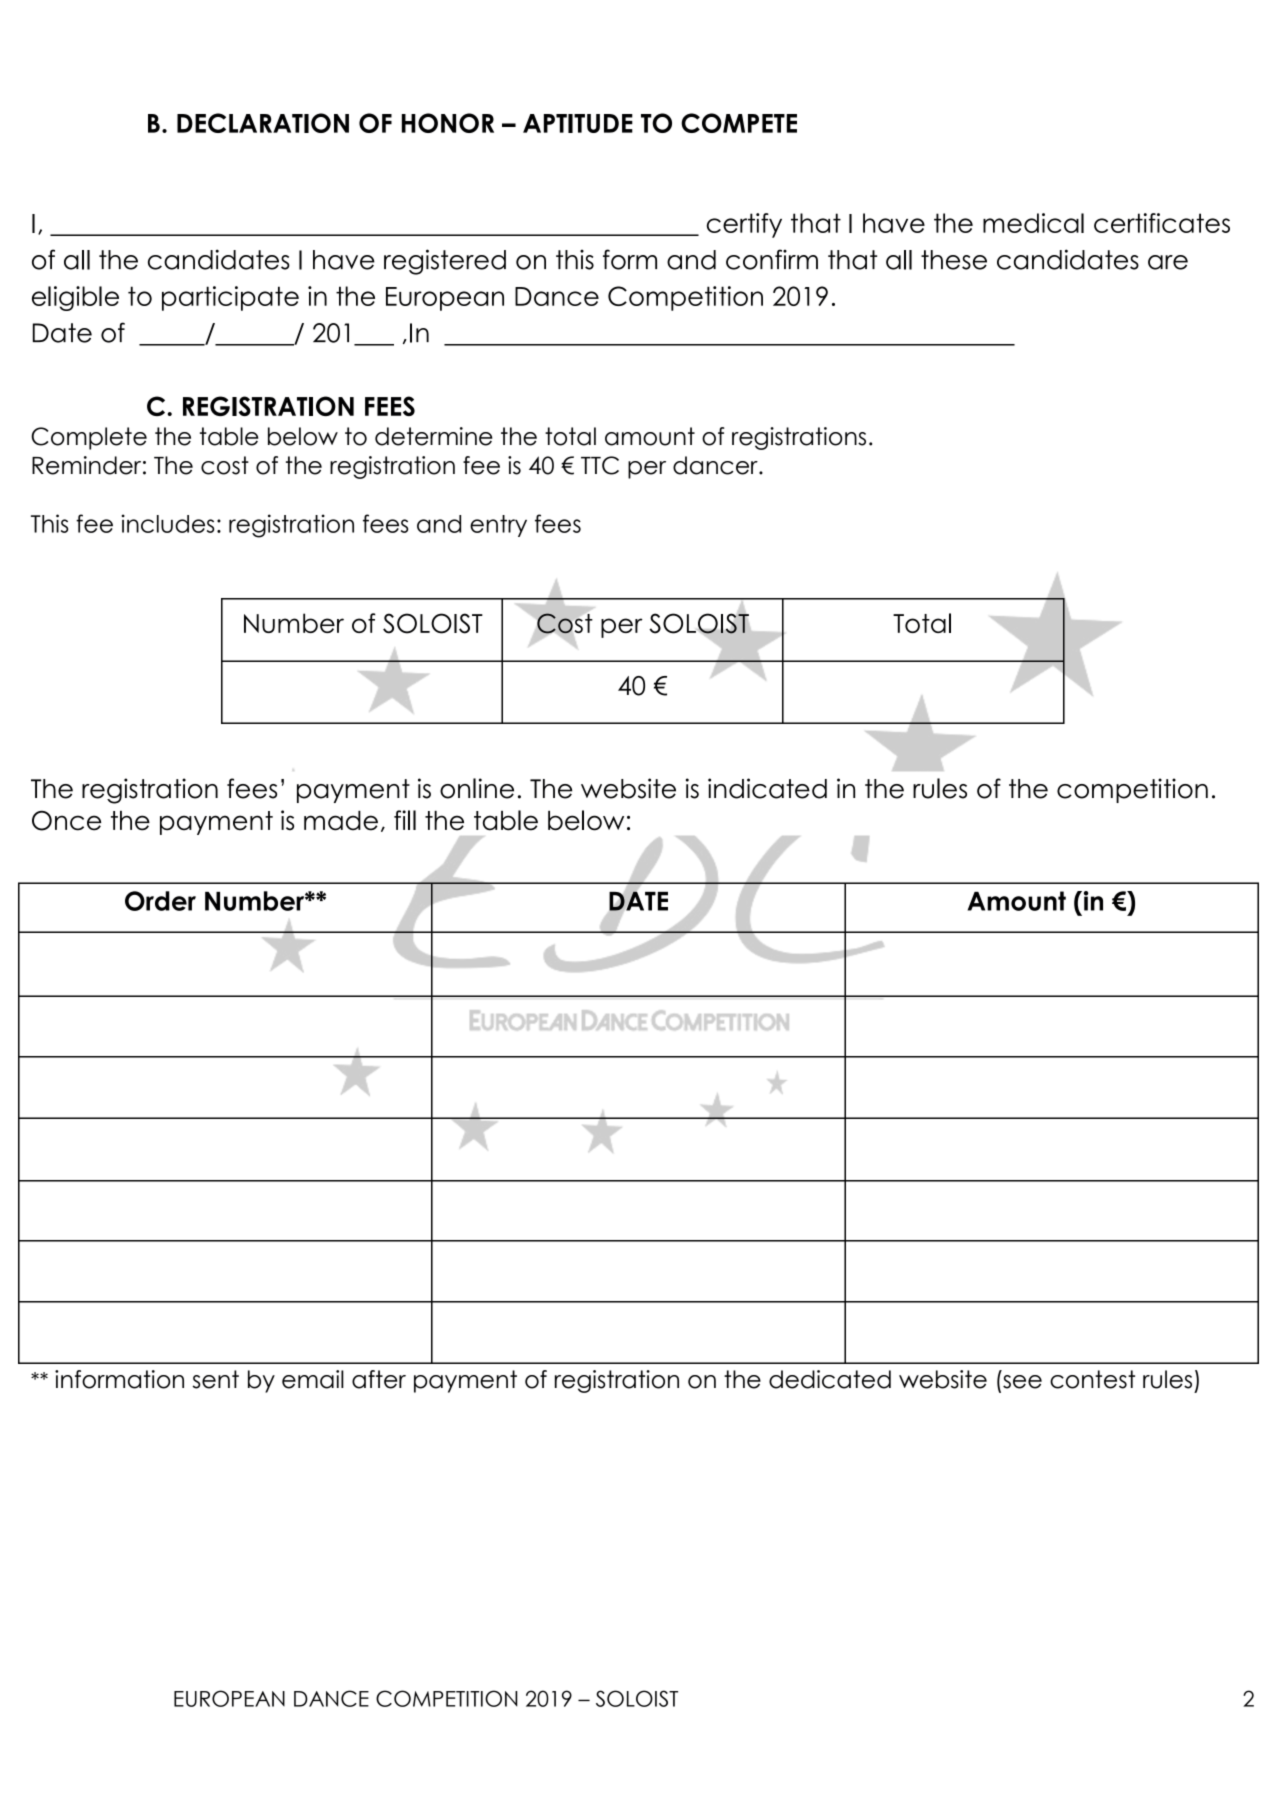 This image has height=1817, width=1285. I want to click on Order, so click(160, 901).
